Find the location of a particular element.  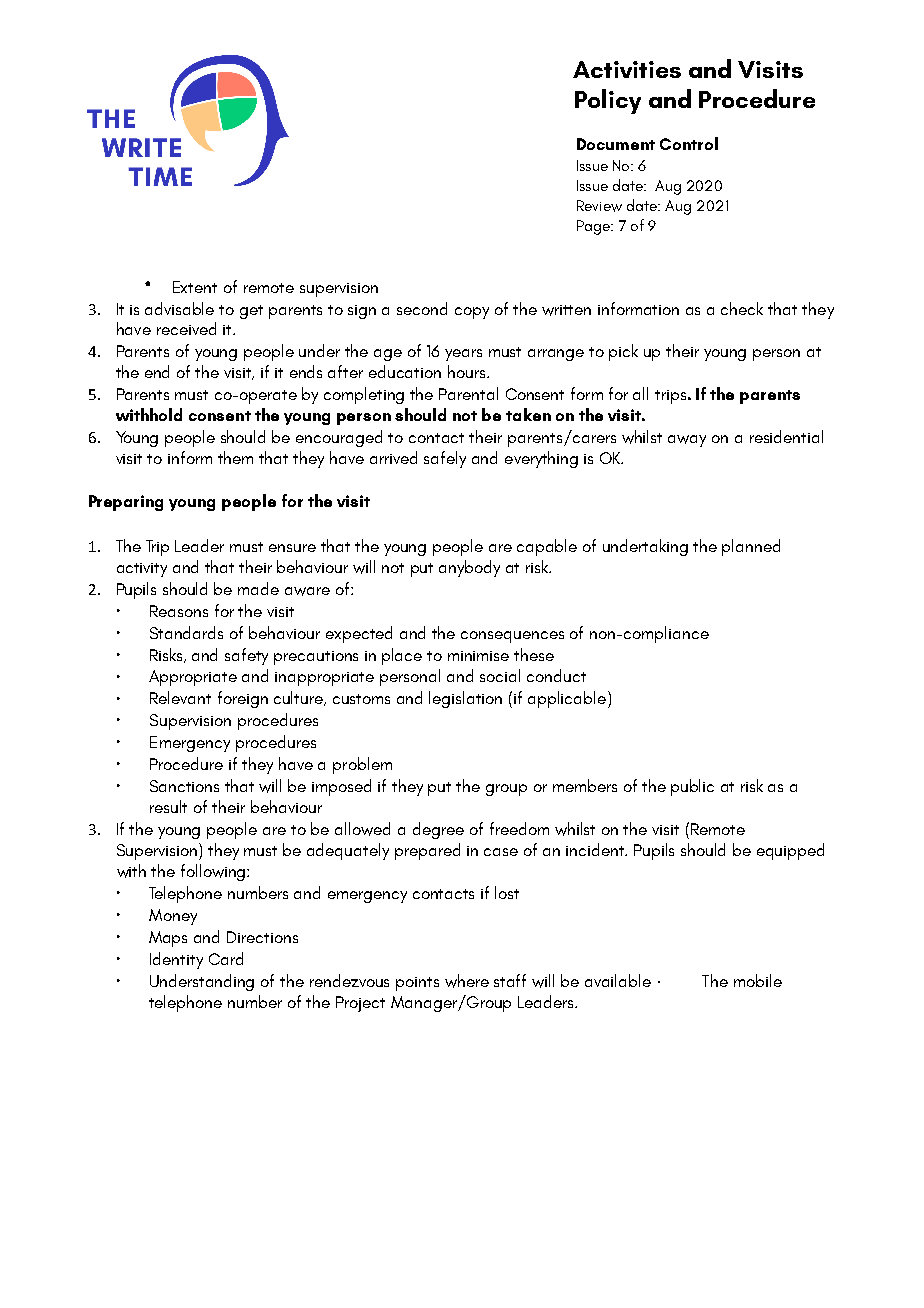

mobile is located at coordinates (758, 980).
